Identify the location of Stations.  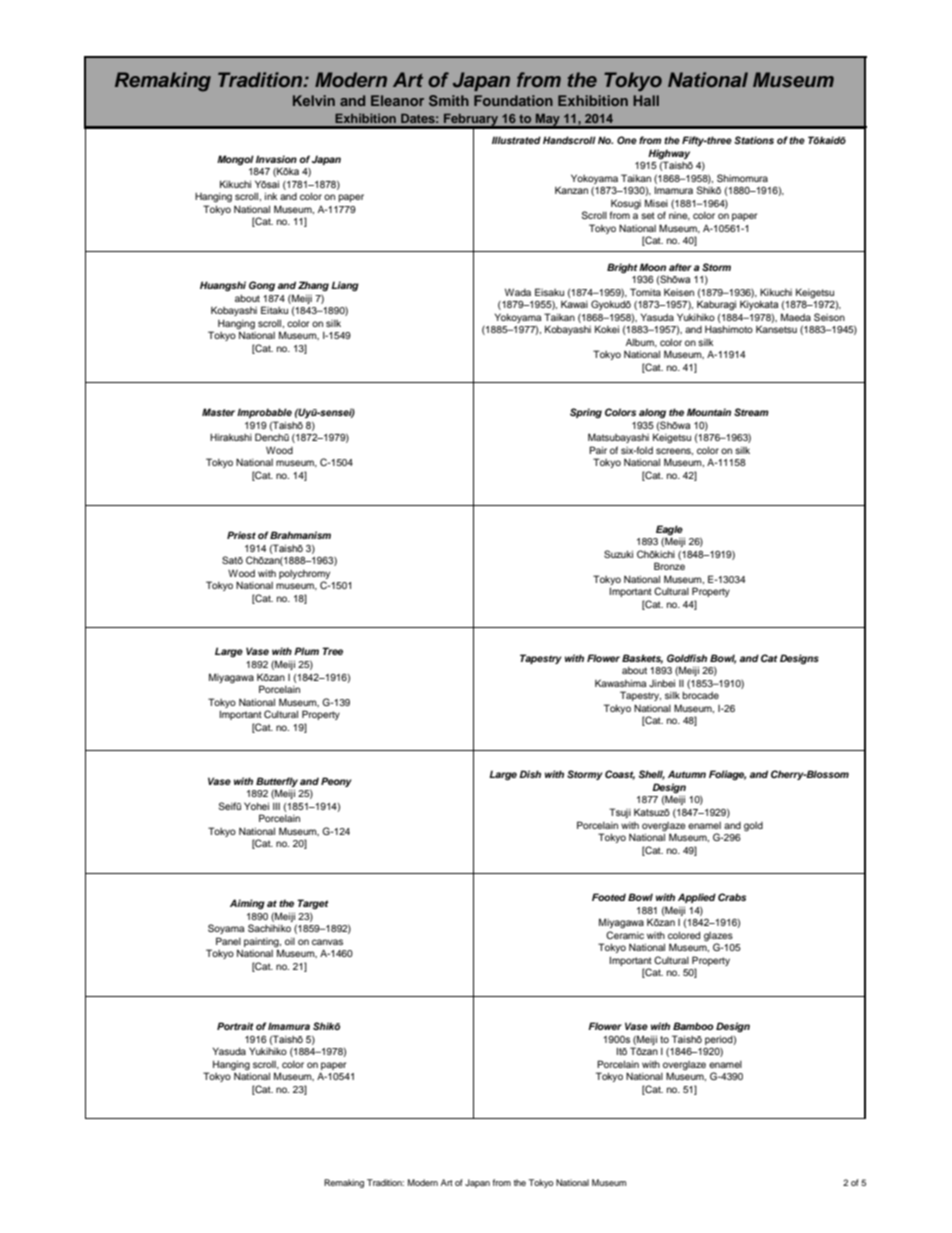
(754, 140).
